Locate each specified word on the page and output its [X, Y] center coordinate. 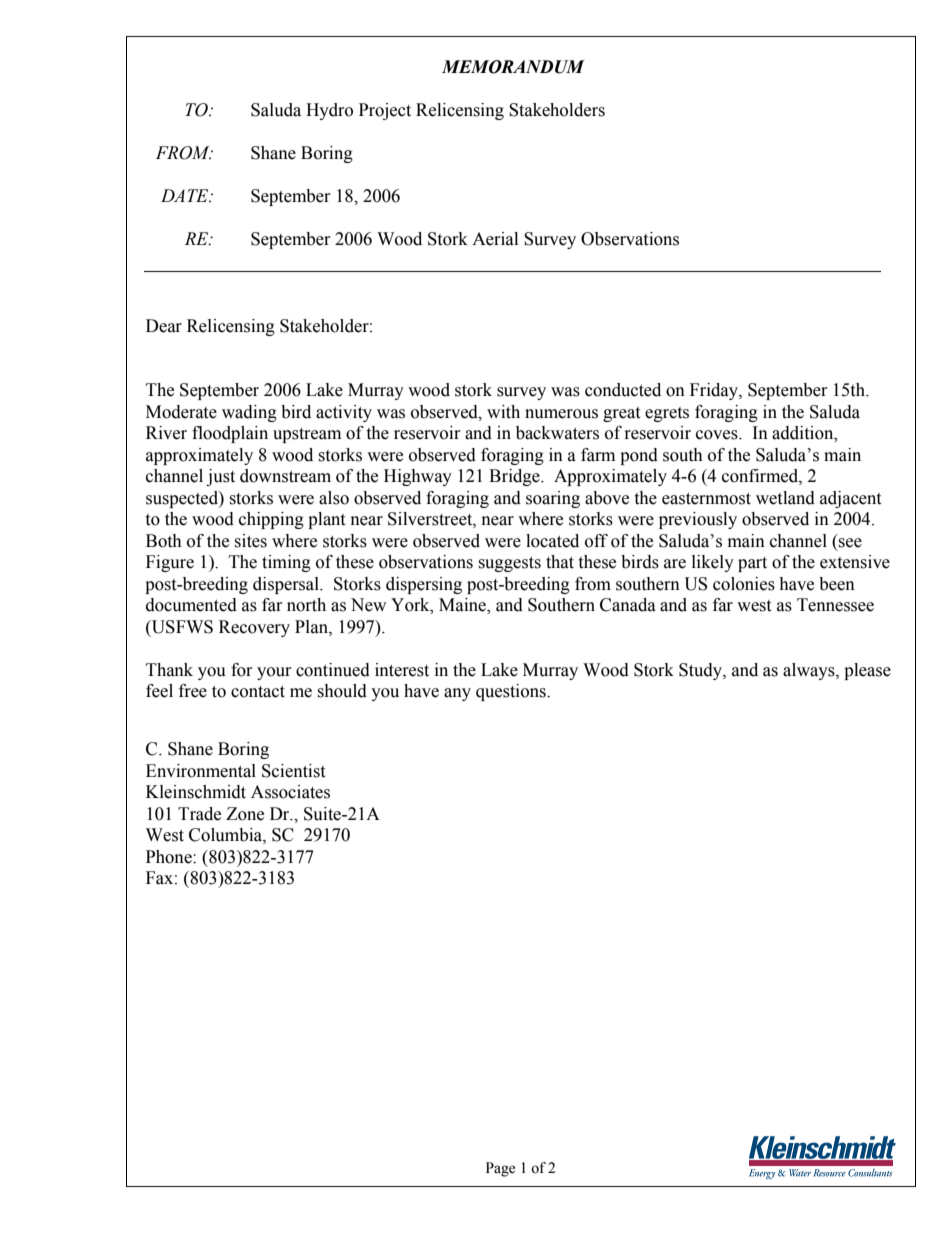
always [810, 671]
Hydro [329, 111]
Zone [245, 814]
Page [500, 1169]
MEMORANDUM [513, 67]
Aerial [495, 239]
